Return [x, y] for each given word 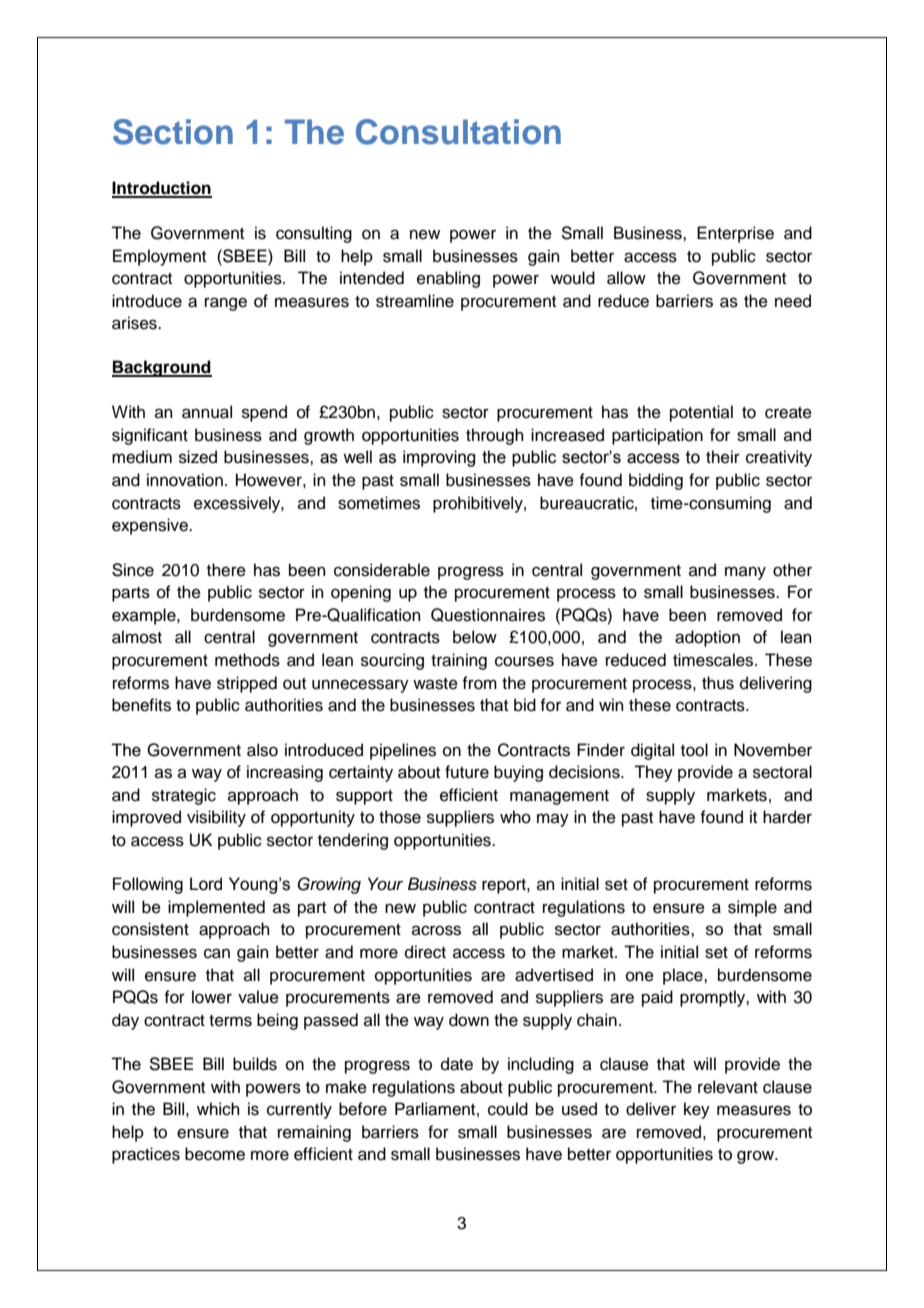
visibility [216, 818]
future [467, 772]
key [697, 1110]
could [508, 1109]
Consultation [458, 132]
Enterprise [735, 234]
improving [439, 458]
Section [173, 132]
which [218, 1109]
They [653, 773]
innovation [185, 480]
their [723, 457]
